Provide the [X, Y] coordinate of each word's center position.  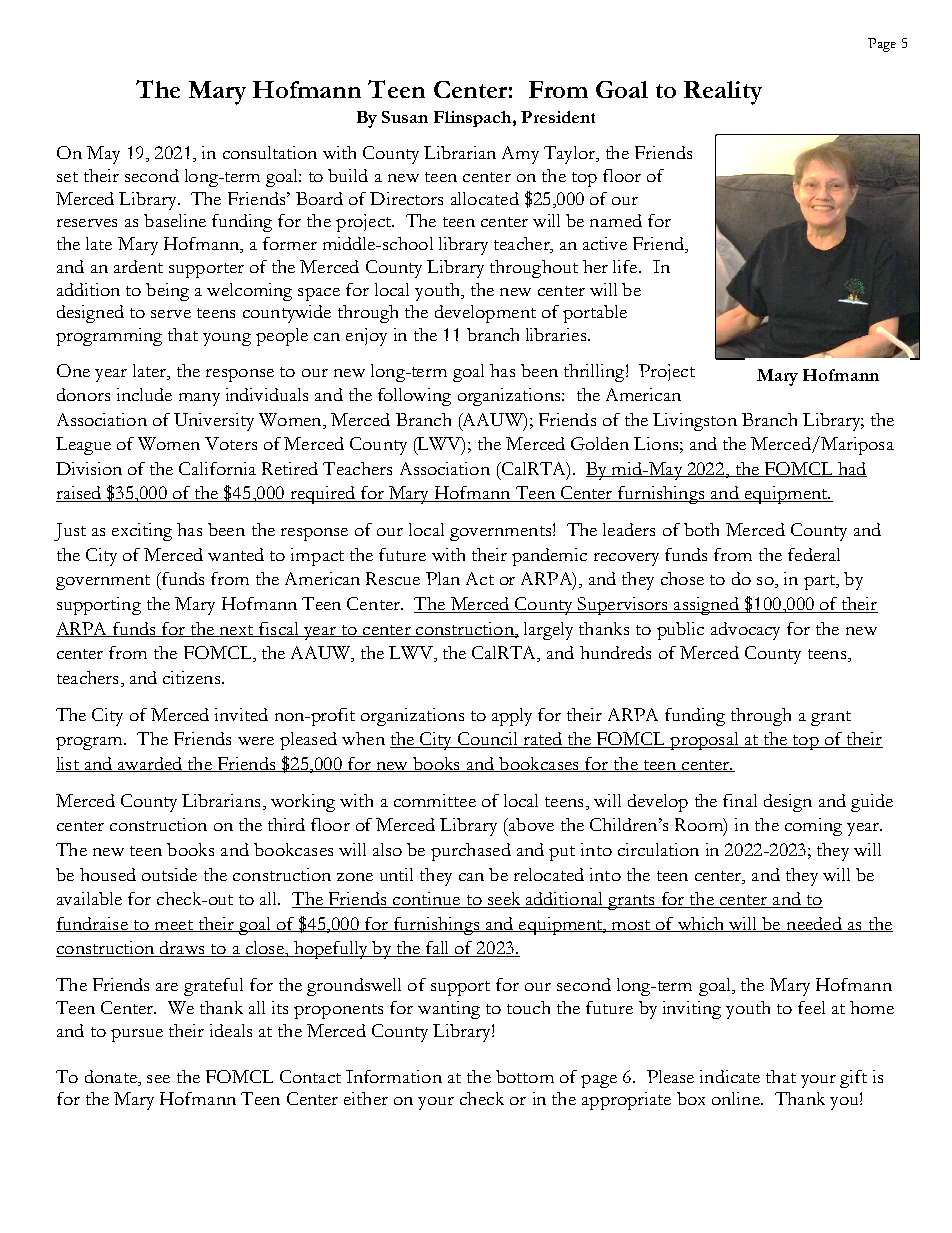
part [820, 582]
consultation [270, 152]
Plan [443, 578]
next [237, 631]
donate [112, 1076]
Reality [723, 93]
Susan [405, 117]
